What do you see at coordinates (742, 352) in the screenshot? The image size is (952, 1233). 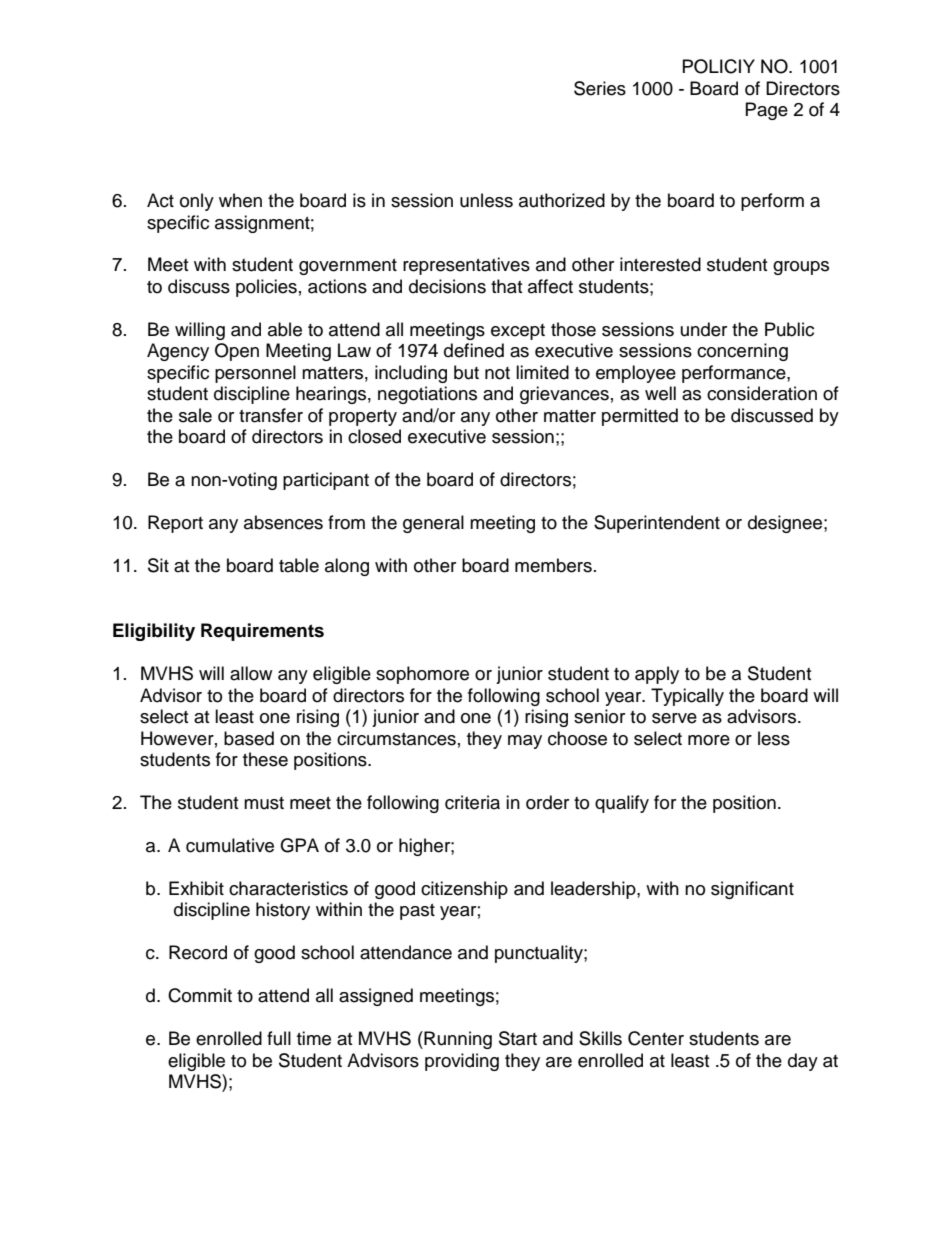 I see `concerning` at bounding box center [742, 352].
